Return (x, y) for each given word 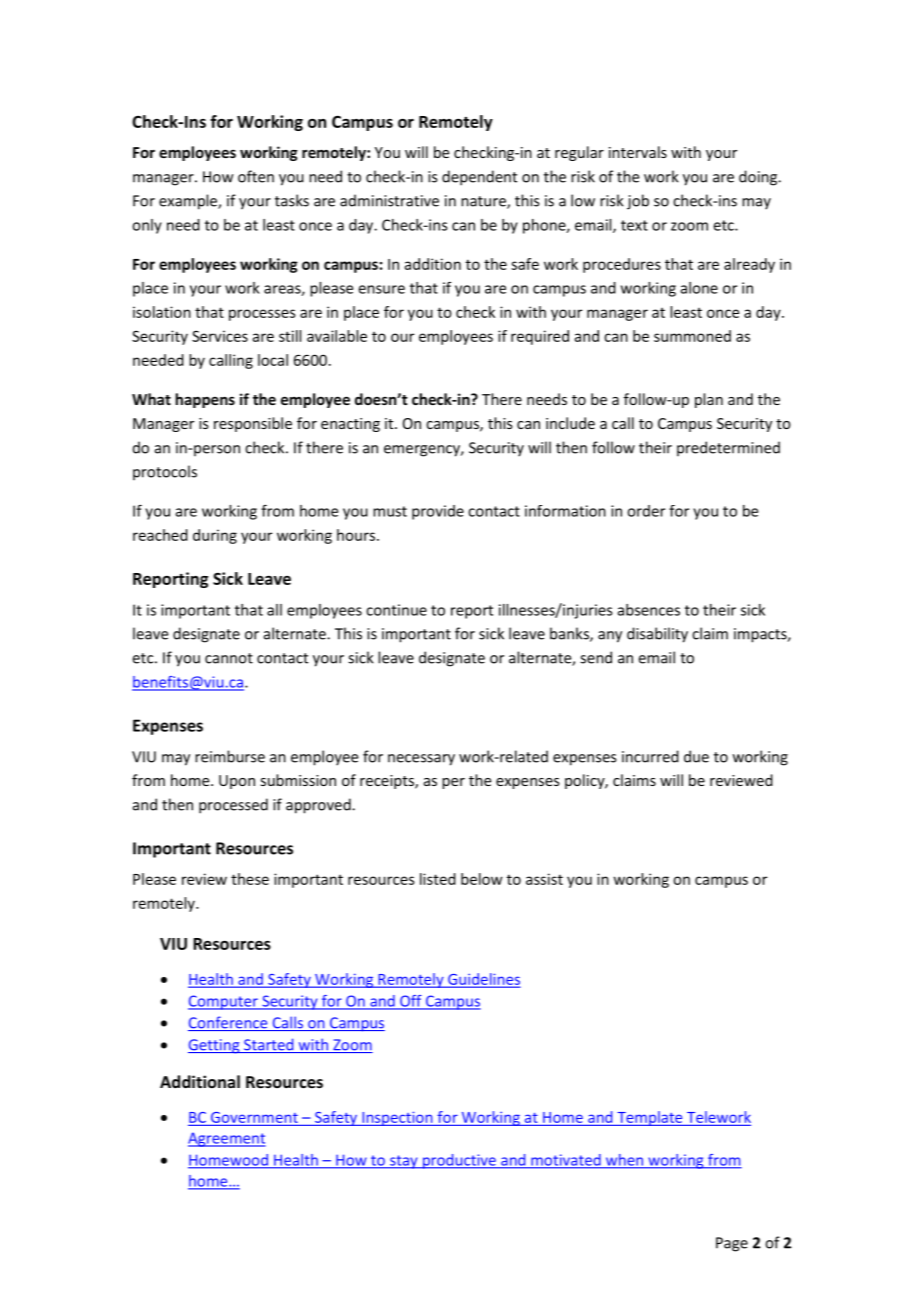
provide (438, 512)
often (256, 176)
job (638, 202)
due (696, 756)
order (646, 511)
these (250, 879)
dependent (479, 178)
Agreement (227, 1139)
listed (438, 879)
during (215, 536)
